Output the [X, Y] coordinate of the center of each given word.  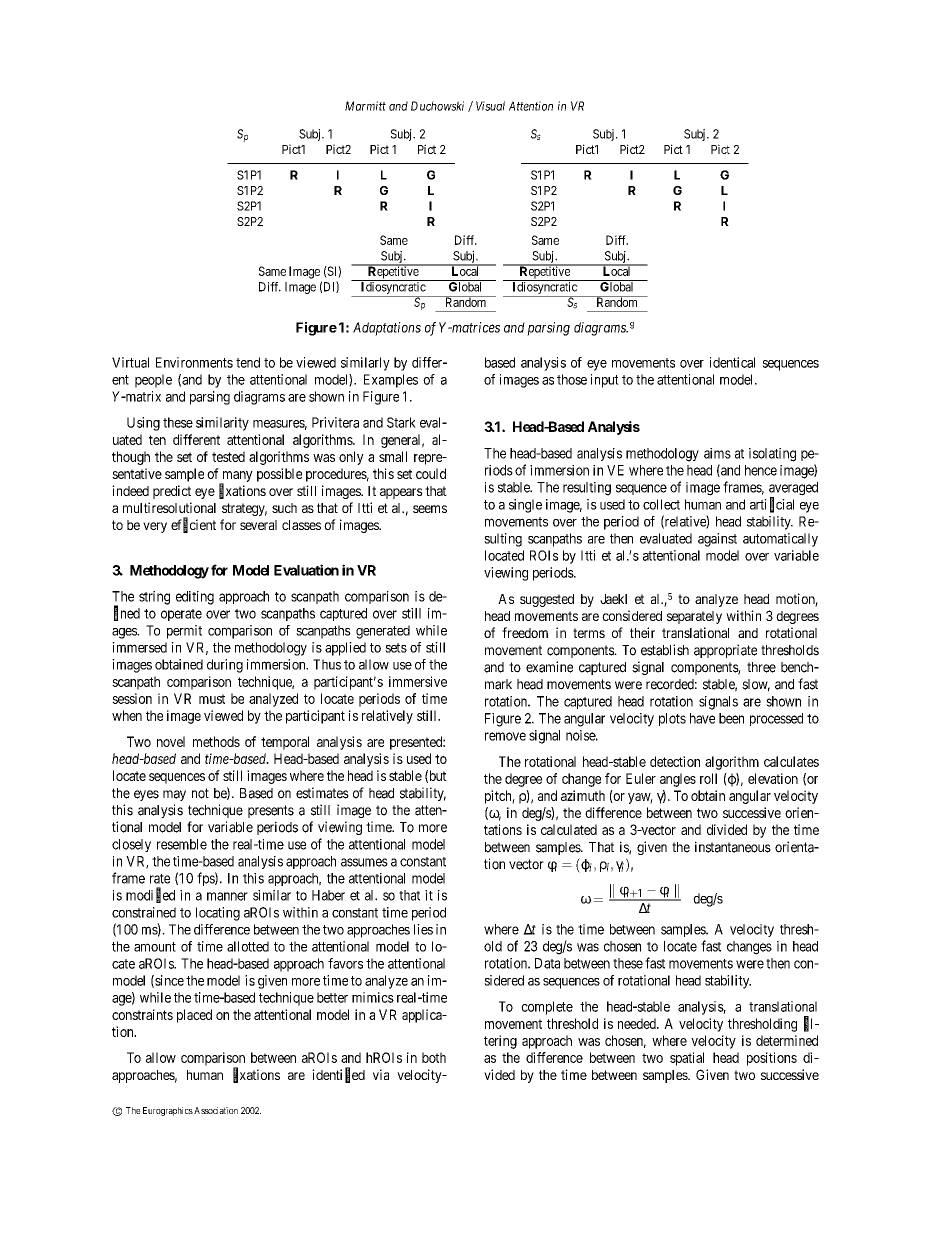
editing [195, 598]
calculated [569, 829]
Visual [490, 106]
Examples [391, 381]
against [717, 540]
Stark [401, 422]
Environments [194, 362]
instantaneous [733, 847]
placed [194, 1016]
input [605, 381]
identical [732, 362]
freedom [525, 632]
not [200, 793]
